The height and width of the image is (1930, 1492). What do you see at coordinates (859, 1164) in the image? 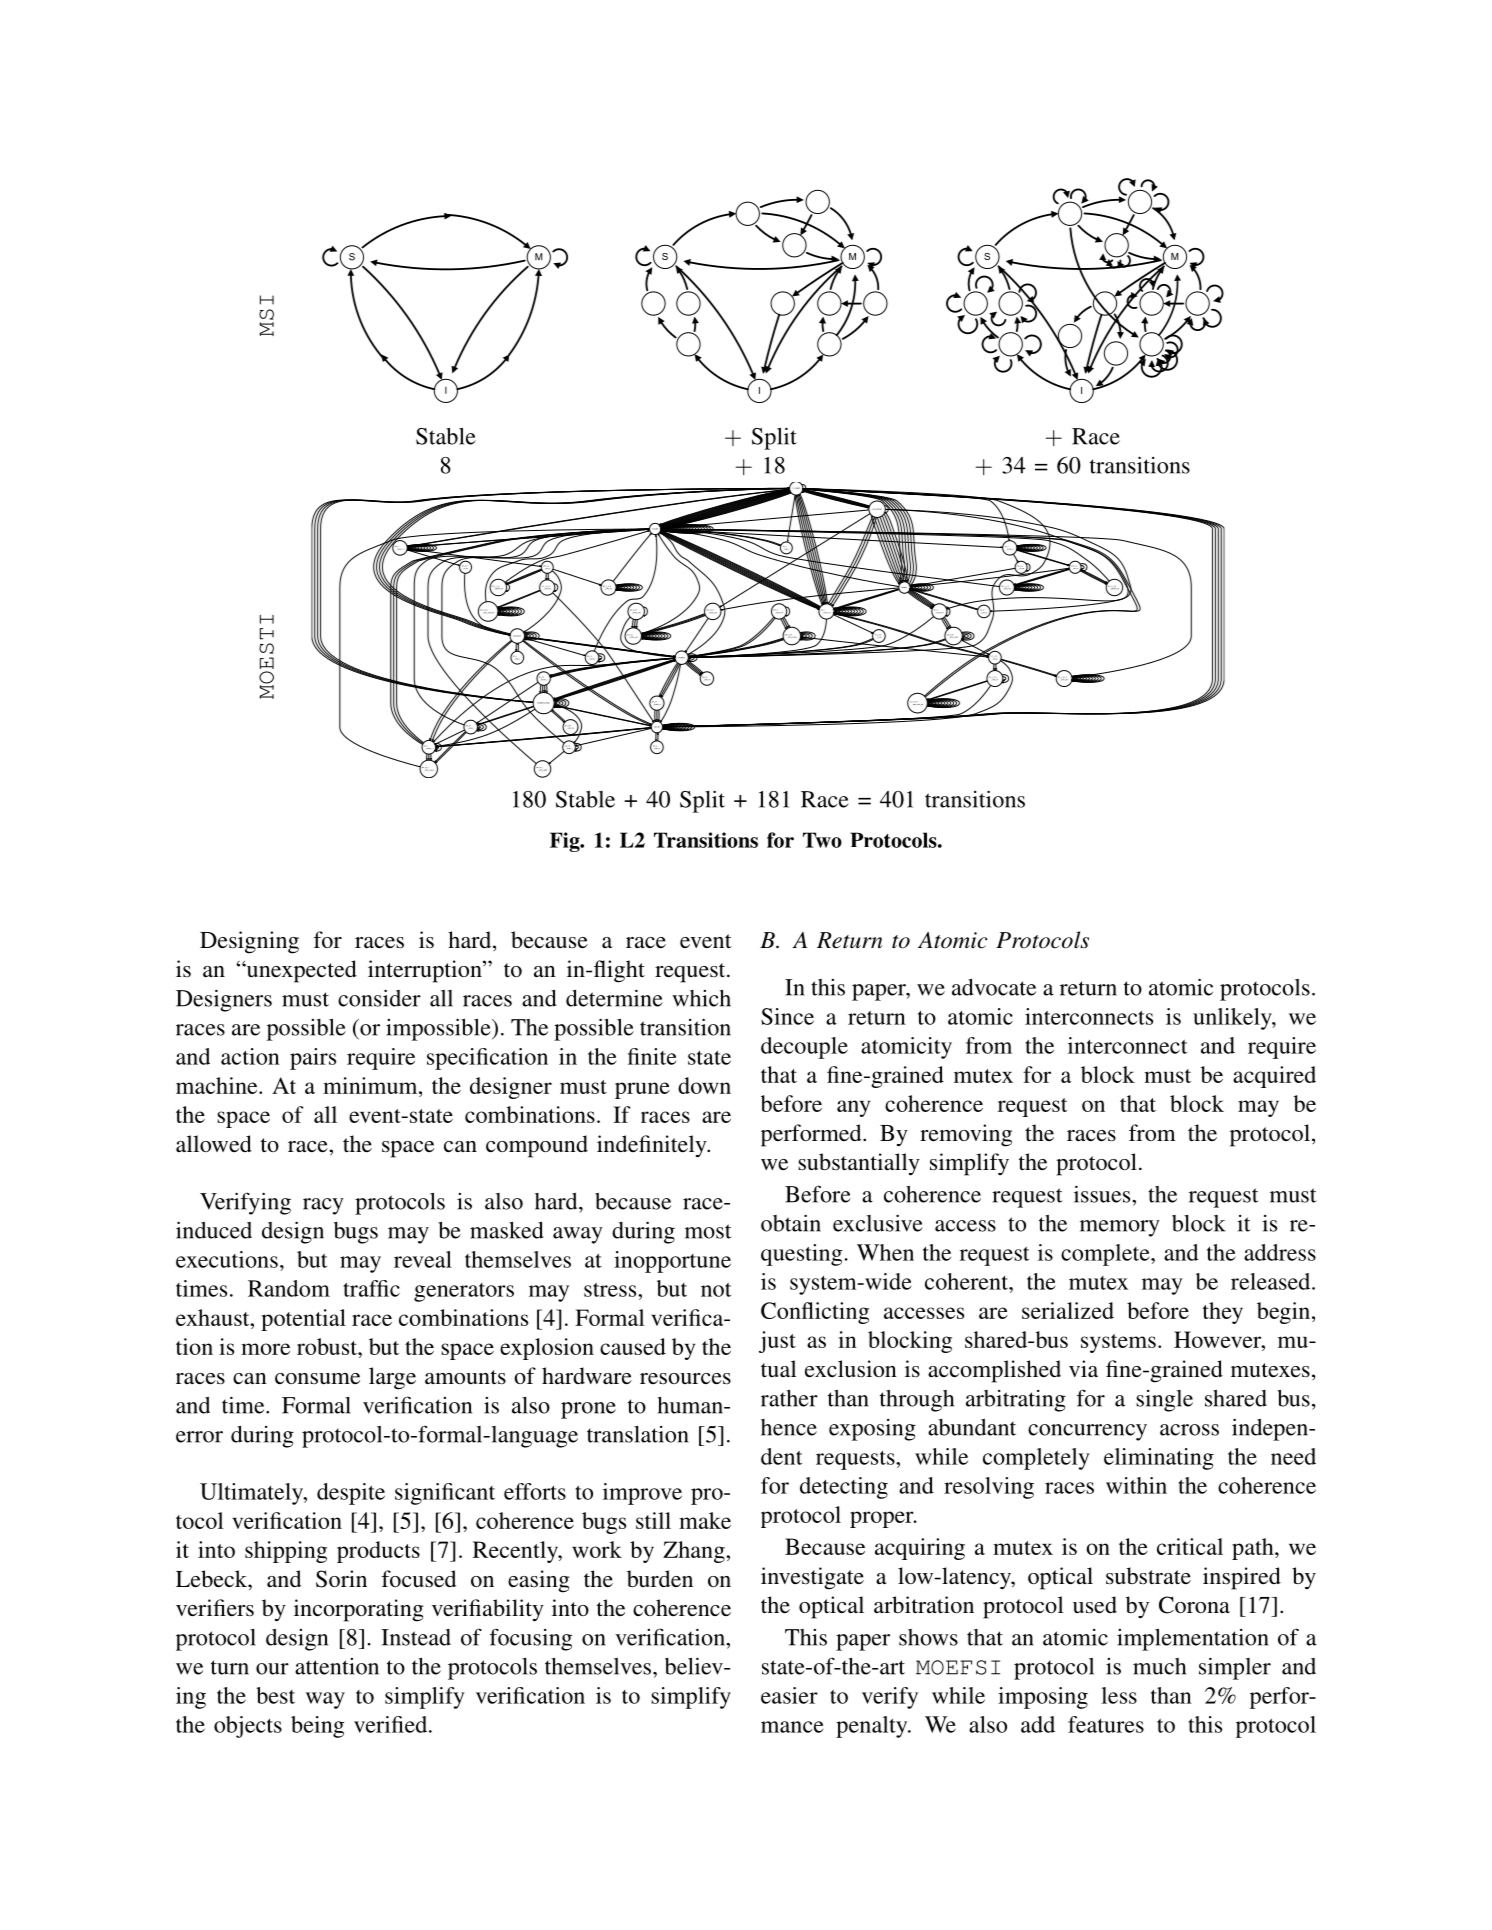
I see `substantially` at bounding box center [859, 1164].
